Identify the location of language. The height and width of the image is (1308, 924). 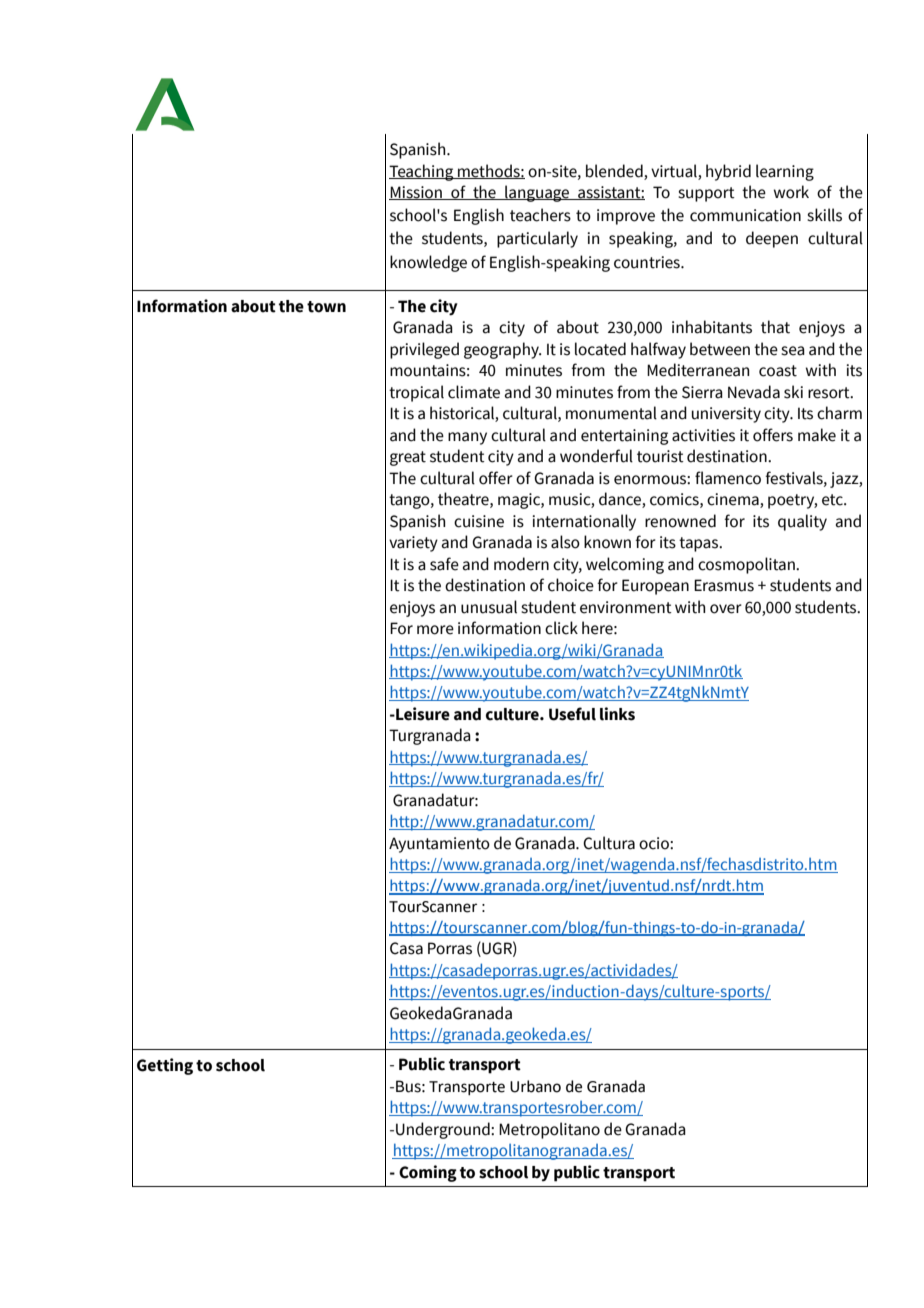
(537, 193).
